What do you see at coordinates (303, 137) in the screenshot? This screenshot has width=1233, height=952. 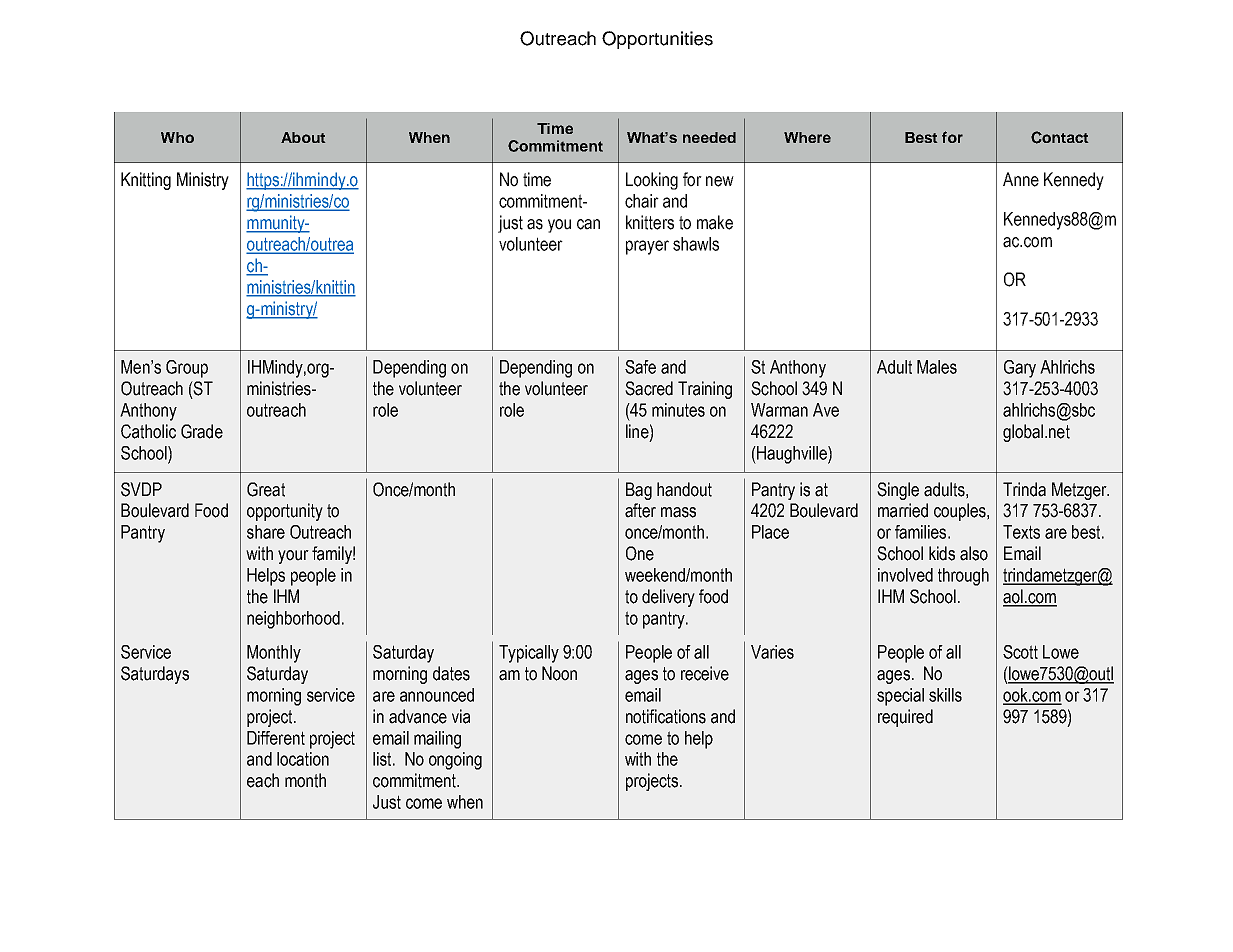 I see `About` at bounding box center [303, 137].
